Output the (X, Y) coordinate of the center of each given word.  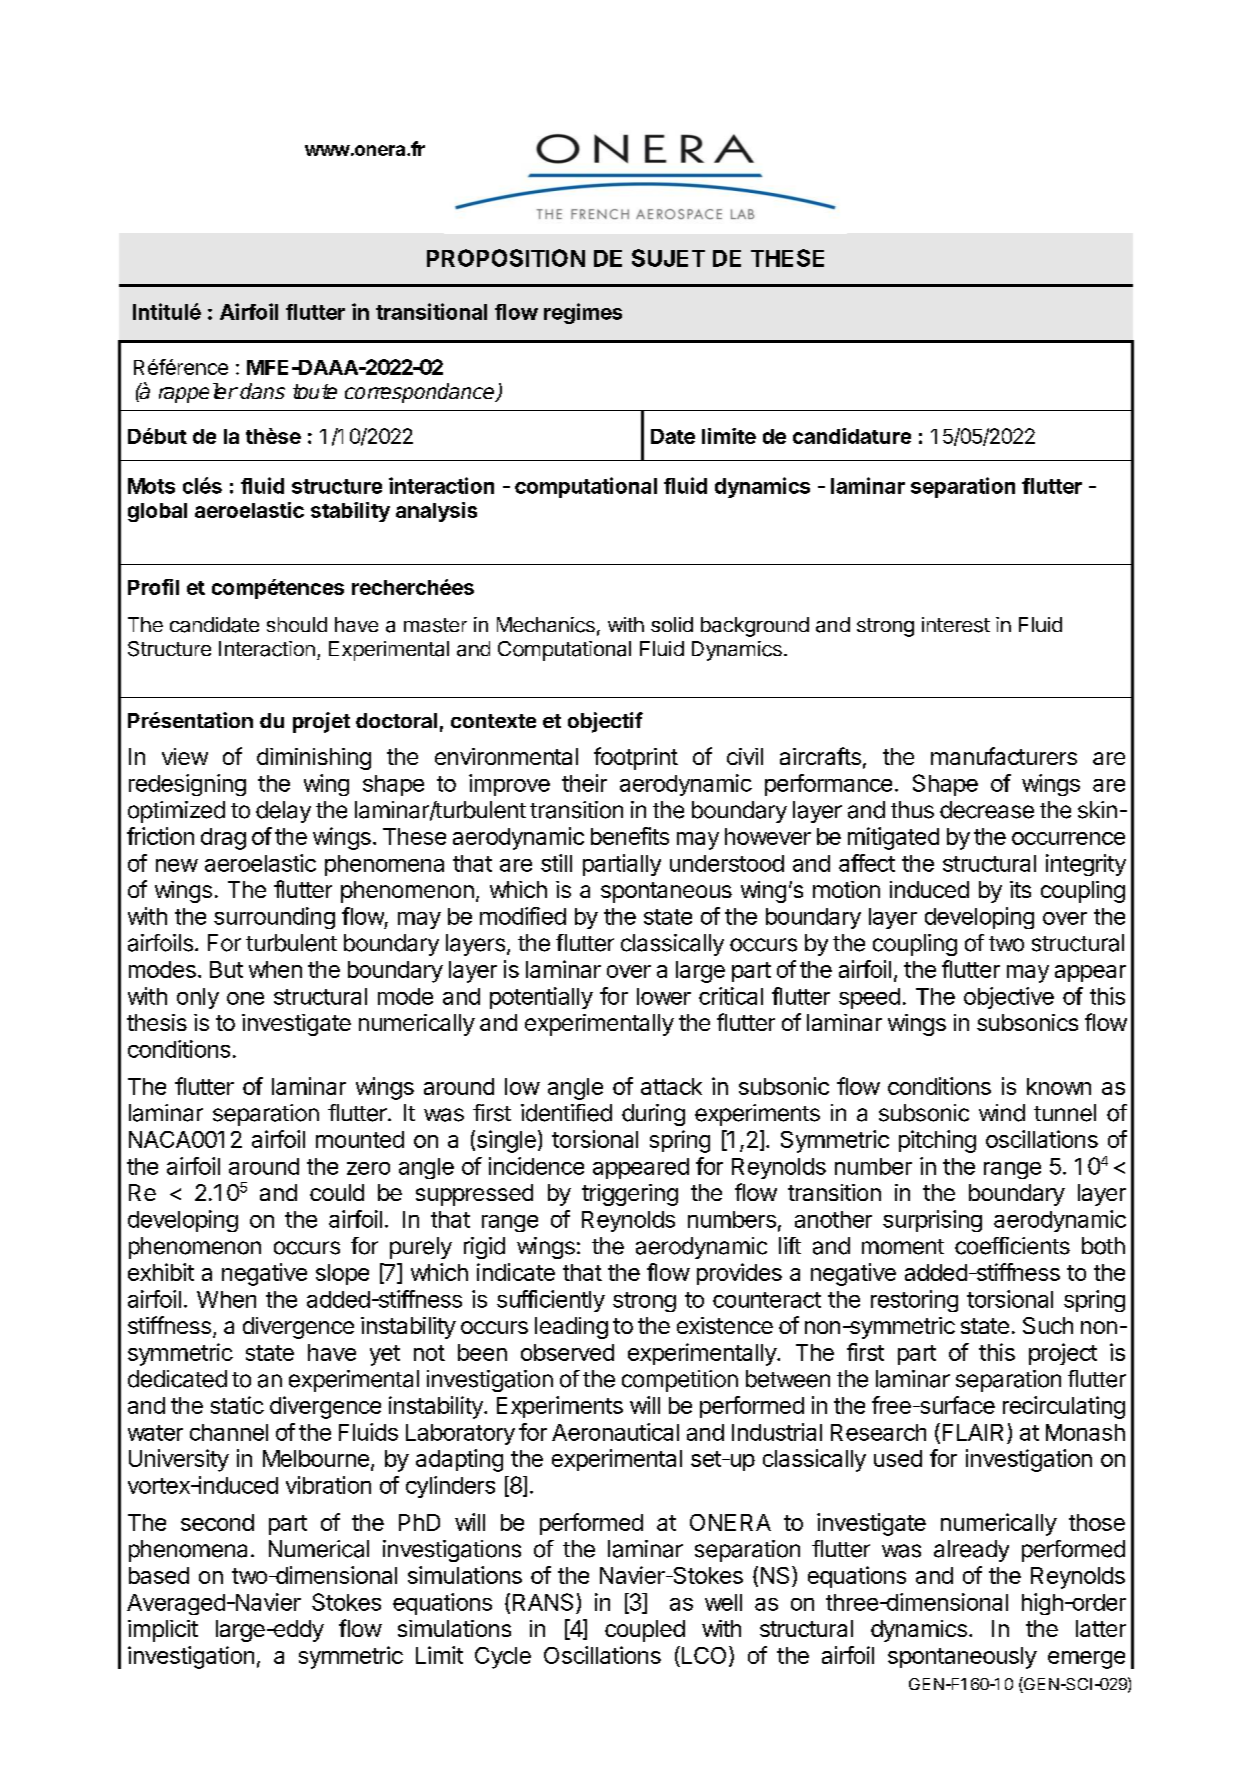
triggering (630, 1195)
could (337, 1192)
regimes (583, 313)
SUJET (668, 258)
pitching (937, 1141)
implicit (163, 1631)
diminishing (314, 759)
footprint (636, 758)
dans (262, 391)
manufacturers (1004, 756)
